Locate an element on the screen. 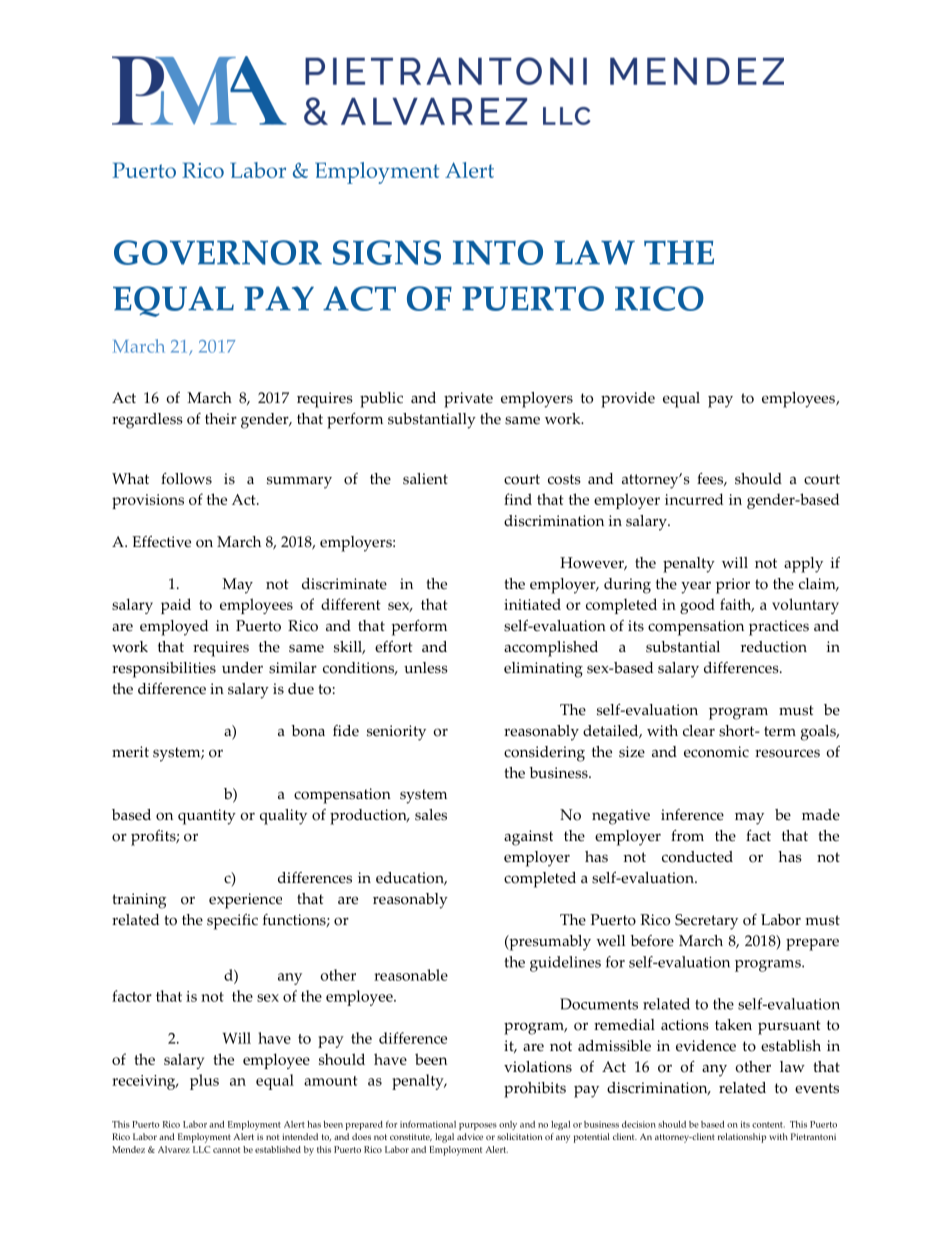 The width and height of the screenshot is (952, 1233). relationship is located at coordinates (742, 1138).
